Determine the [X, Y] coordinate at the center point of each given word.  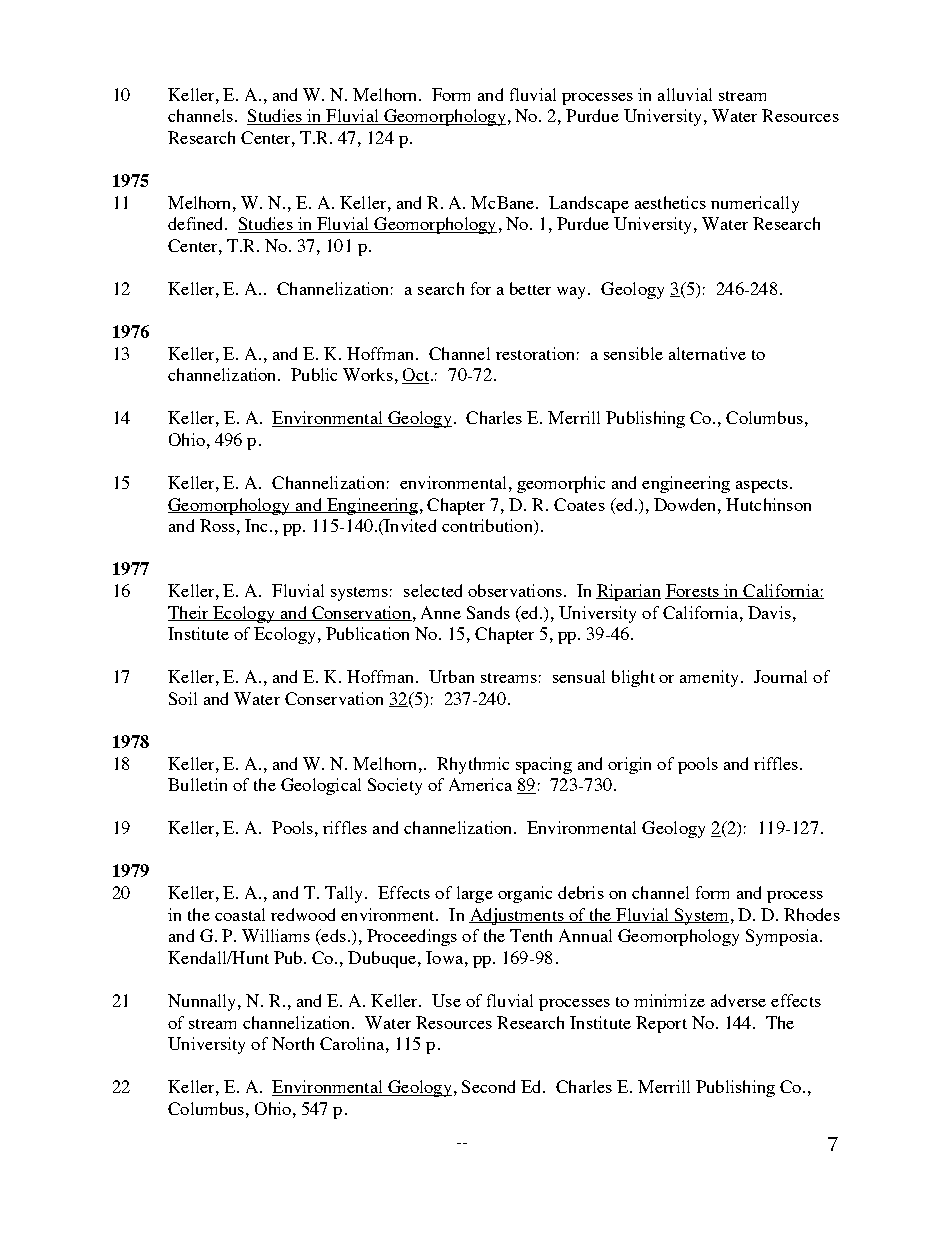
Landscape [589, 204]
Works [368, 374]
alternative [707, 353]
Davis [769, 612]
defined [197, 223]
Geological [321, 786]
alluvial [685, 94]
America [480, 784]
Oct [417, 376]
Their [189, 613]
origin [629, 765]
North [293, 1043]
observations [515, 590]
